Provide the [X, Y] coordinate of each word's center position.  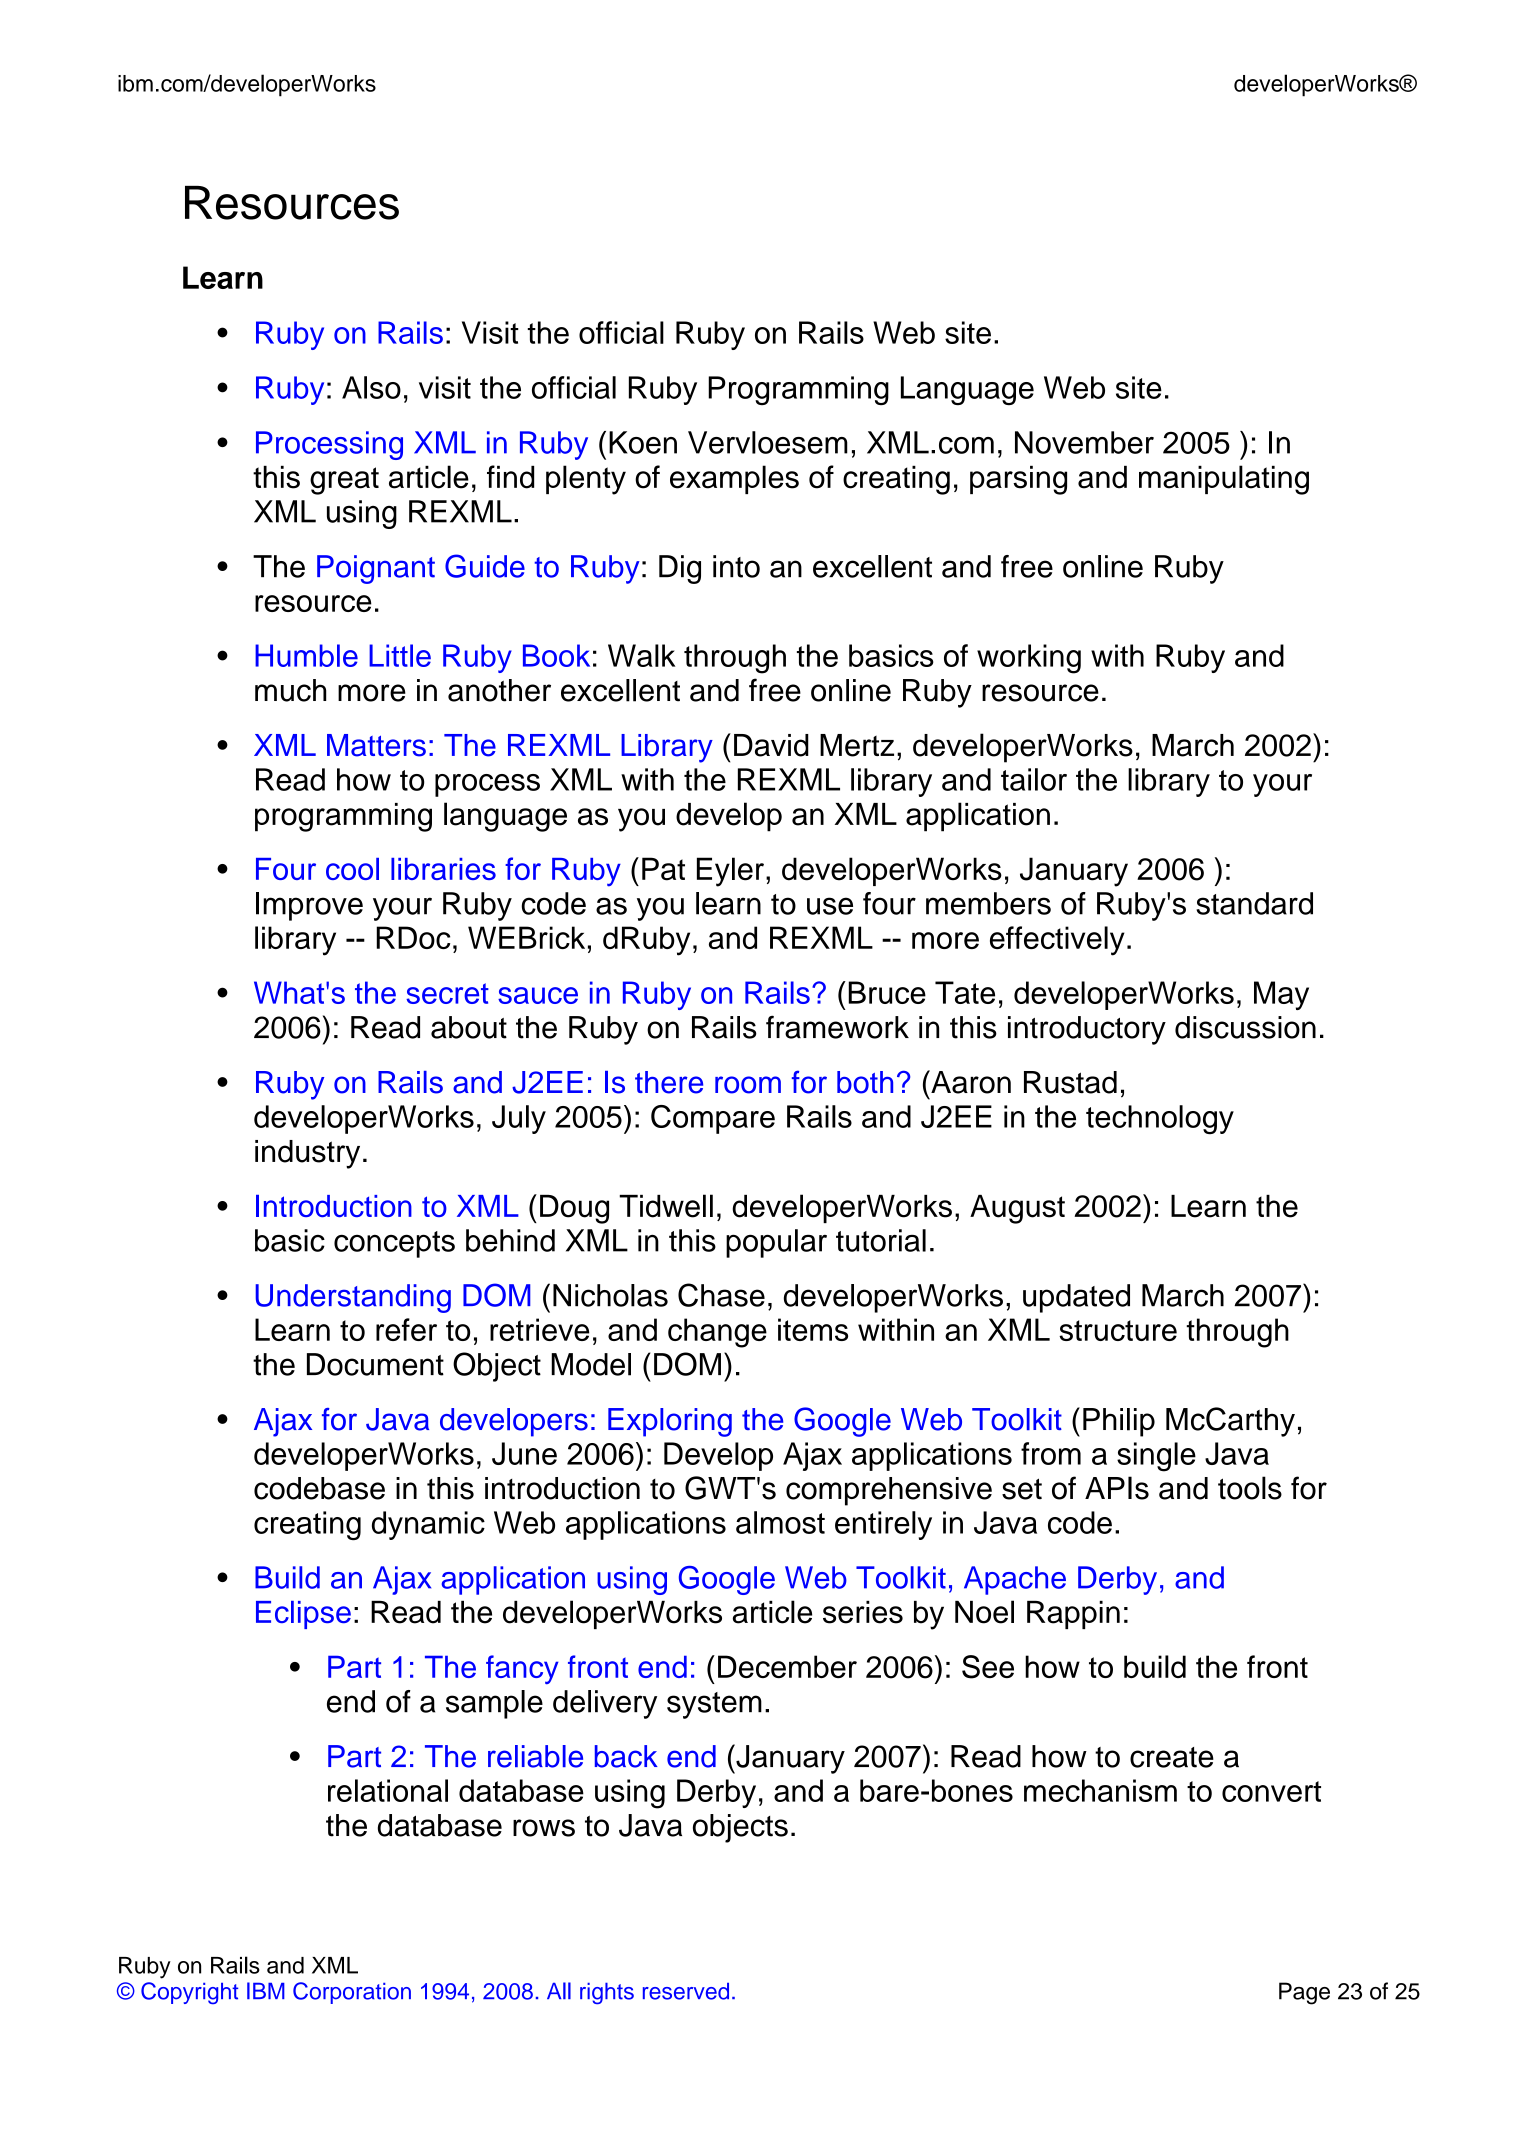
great [344, 481]
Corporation [352, 1993]
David [771, 745]
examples [734, 479]
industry [307, 1154]
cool [352, 869]
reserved [686, 1991]
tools [1250, 1488]
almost [780, 1522]
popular [776, 1243]
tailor [1034, 779]
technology [1160, 1119]
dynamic [428, 1525]
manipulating [1224, 480]
